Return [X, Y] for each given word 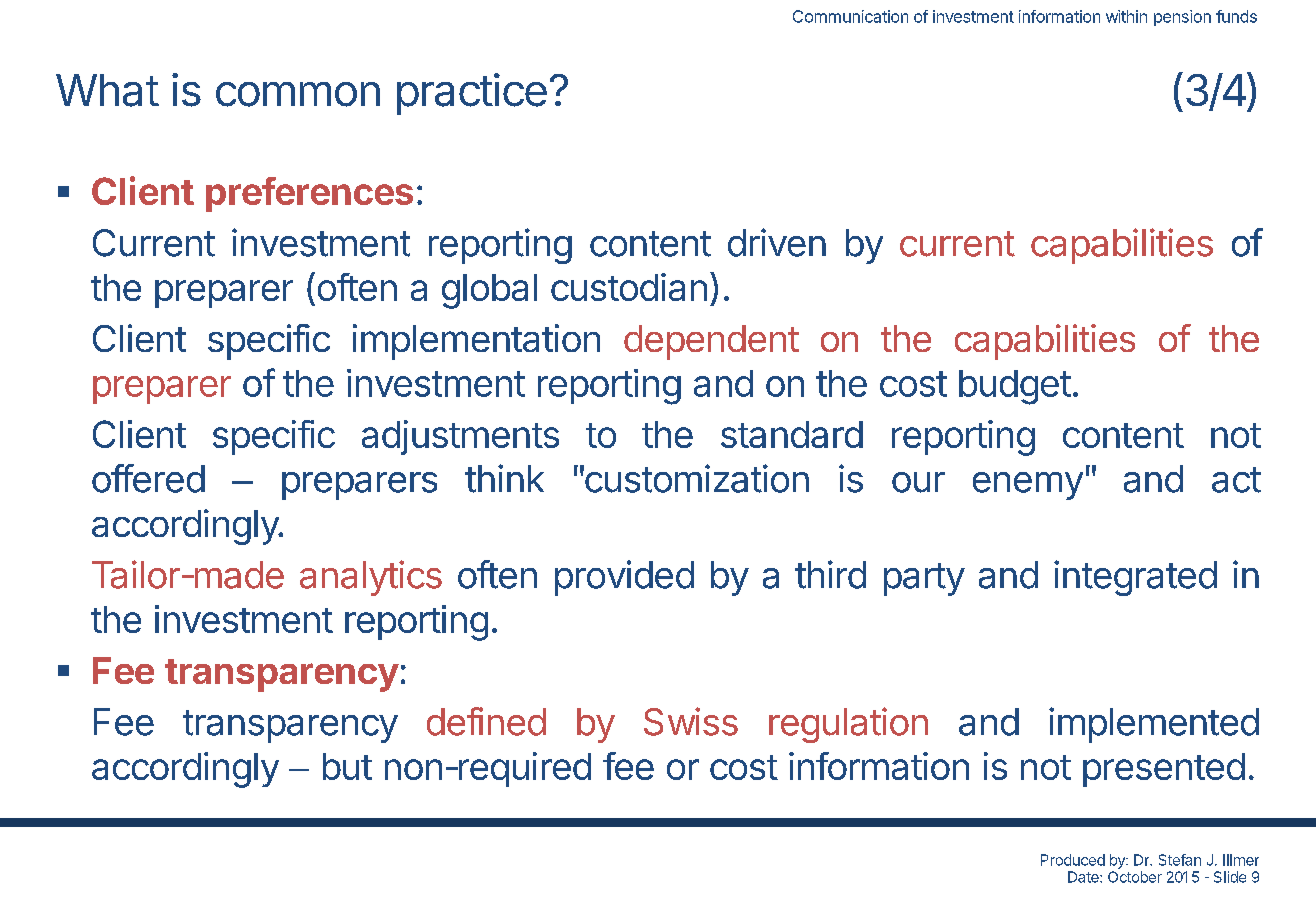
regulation [848, 725]
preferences [309, 194]
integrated [1135, 578]
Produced [1073, 860]
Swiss [691, 721]
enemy [1028, 486]
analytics [371, 578]
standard [792, 434]
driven [777, 242]
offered [148, 478]
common [298, 94]
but [347, 766]
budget [1015, 387]
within [1126, 16]
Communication [850, 16]
